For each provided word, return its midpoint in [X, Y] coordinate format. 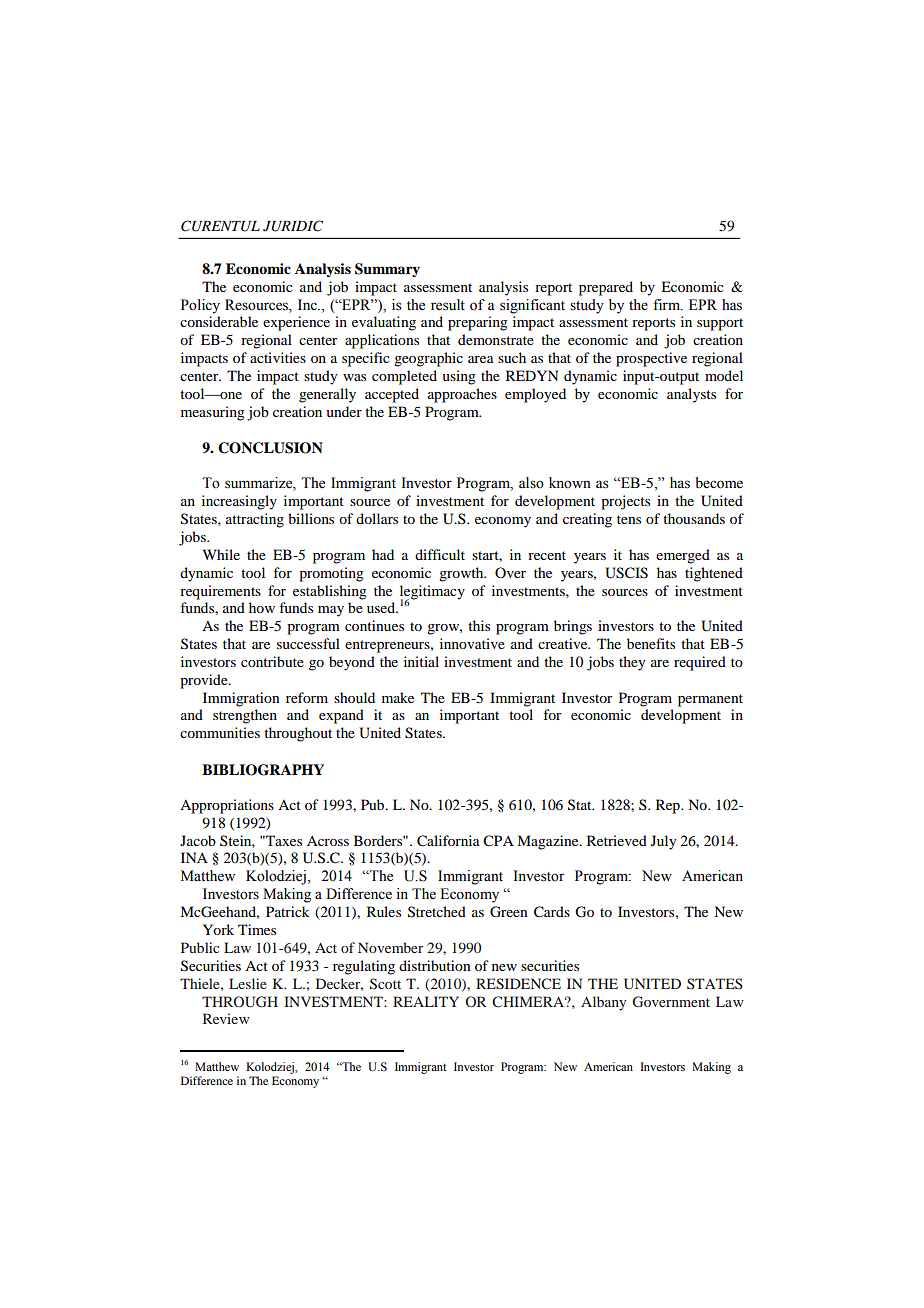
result [448, 305]
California [448, 841]
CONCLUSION [270, 448]
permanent [710, 700]
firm [667, 304]
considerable [219, 321]
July [663, 842]
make [398, 697]
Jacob [198, 840]
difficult [440, 554]
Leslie [248, 983]
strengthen [245, 716]
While [221, 554]
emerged [683, 556]
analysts [691, 395]
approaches [462, 395]
